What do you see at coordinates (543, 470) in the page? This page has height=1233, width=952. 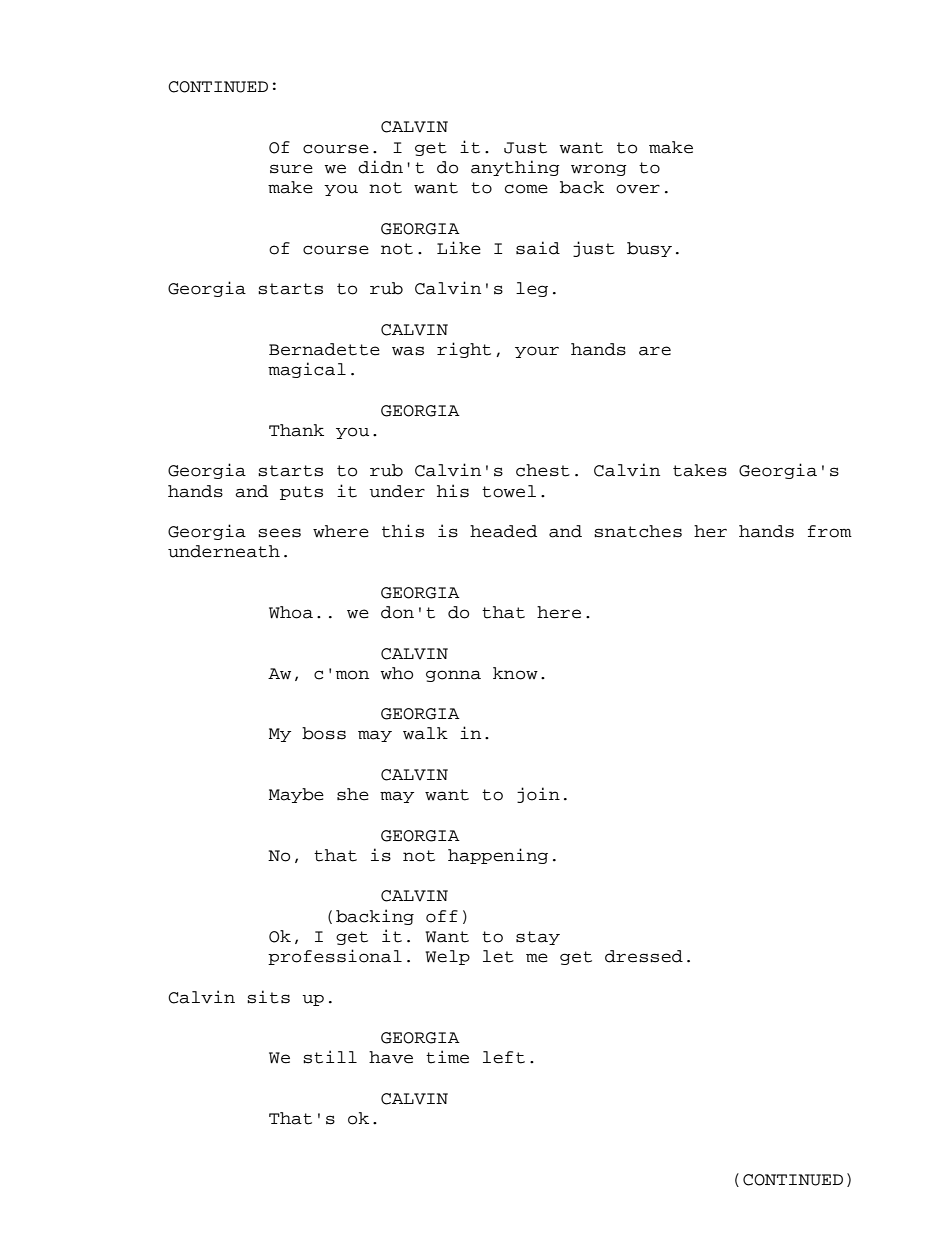 I see `chest` at bounding box center [543, 470].
